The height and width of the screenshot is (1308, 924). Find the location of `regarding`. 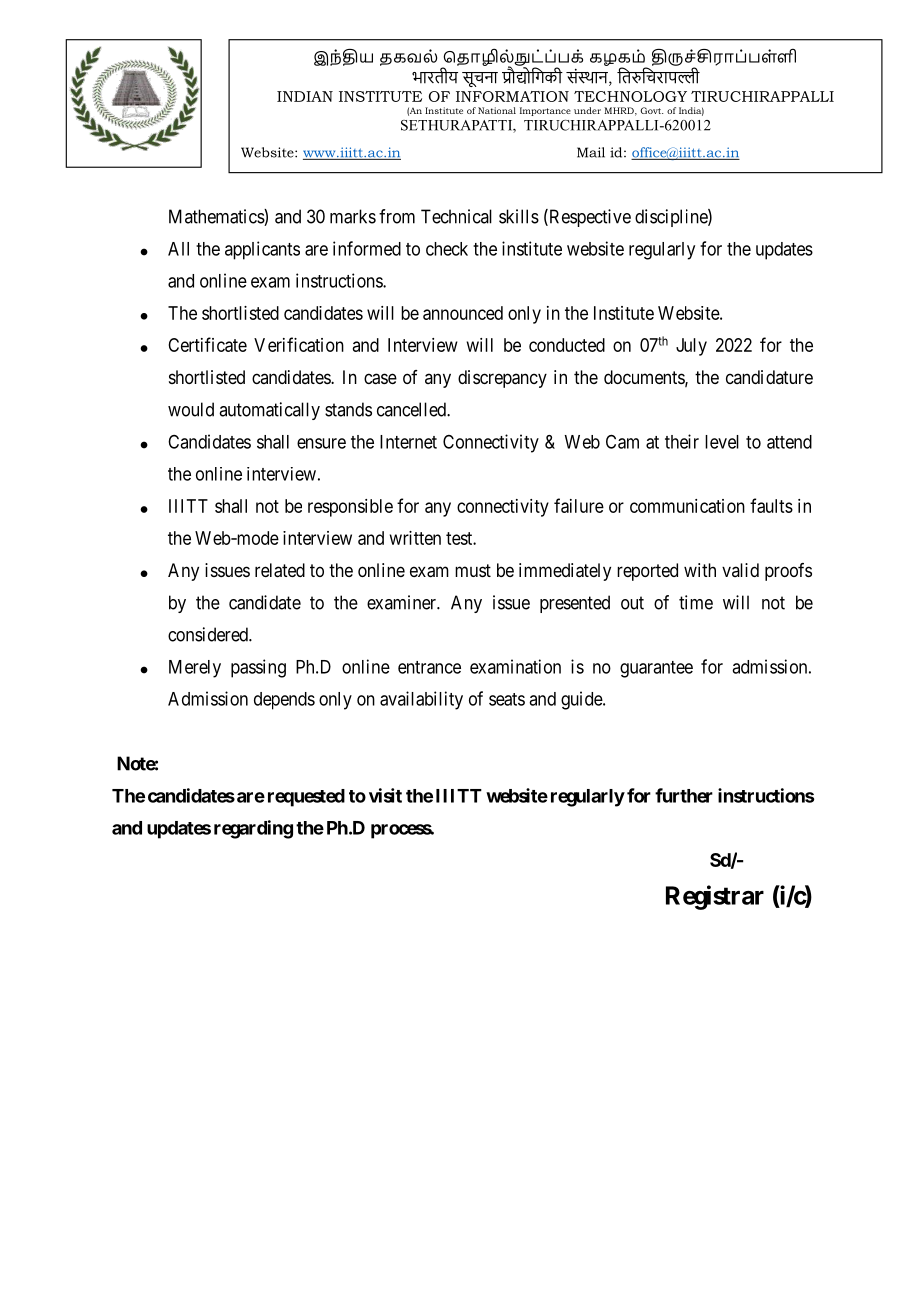

regarding is located at coordinates (253, 829).
